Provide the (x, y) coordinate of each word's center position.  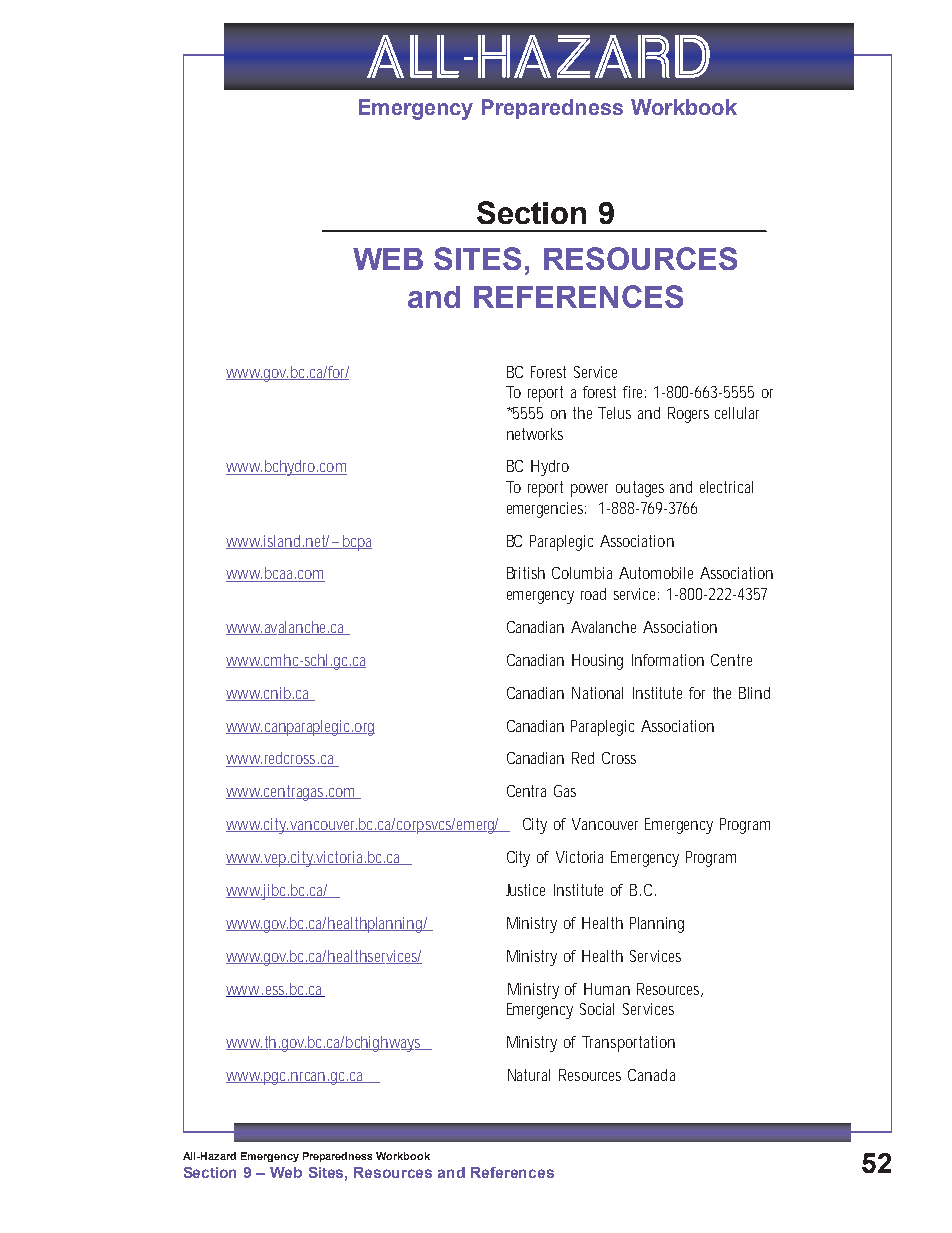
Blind (754, 693)
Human (607, 989)
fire (634, 392)
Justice (525, 890)
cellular (737, 413)
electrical (726, 487)
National (597, 693)
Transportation (628, 1044)
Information (668, 660)
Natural (529, 1075)
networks (535, 434)
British (526, 573)
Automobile (656, 573)
